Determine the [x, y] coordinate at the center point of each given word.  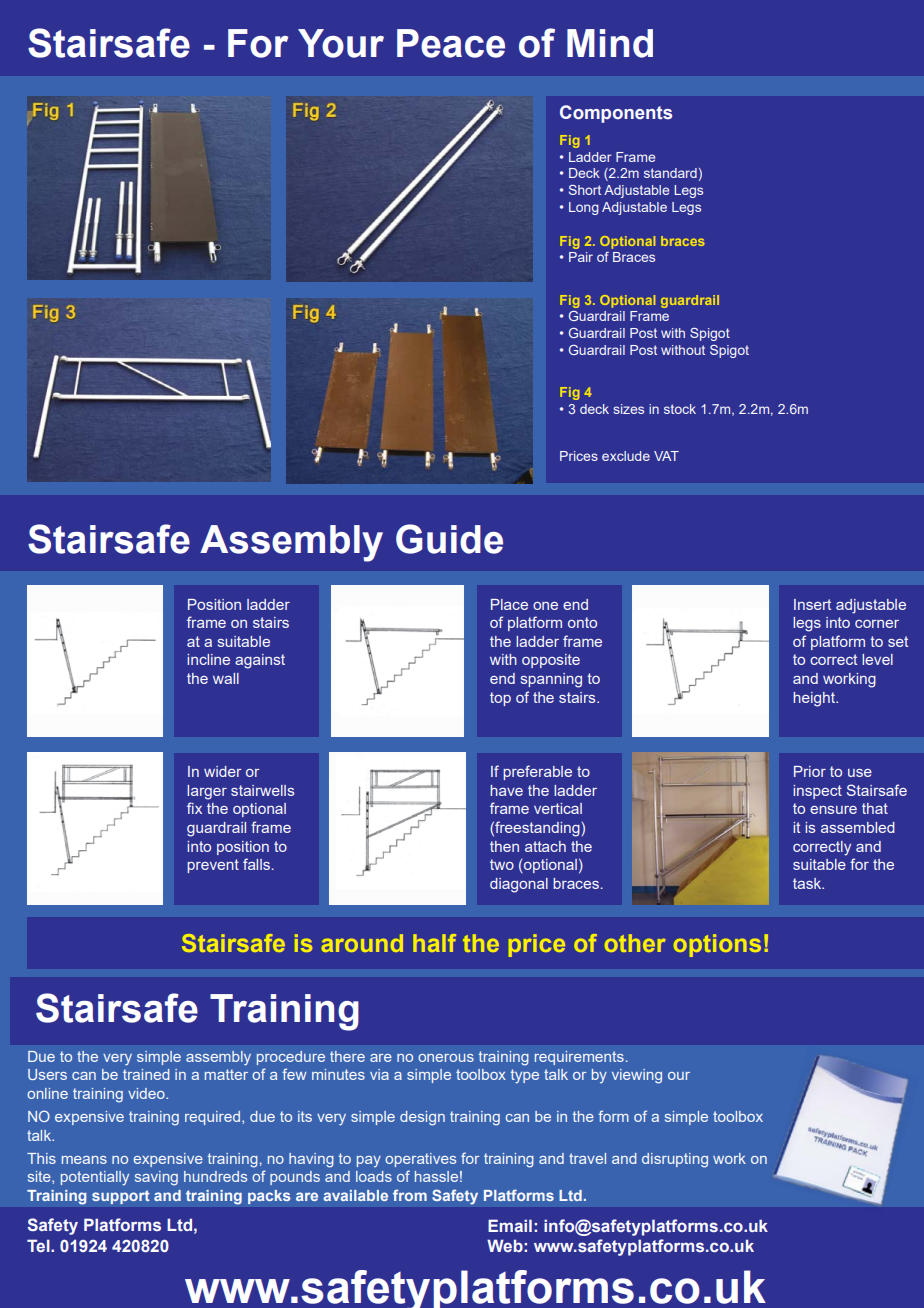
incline [208, 659]
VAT [666, 456]
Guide [449, 539]
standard [670, 173]
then [504, 846]
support [121, 1197]
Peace [451, 43]
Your [341, 43]
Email [510, 1225]
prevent [213, 866]
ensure [833, 810]
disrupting [675, 1160]
